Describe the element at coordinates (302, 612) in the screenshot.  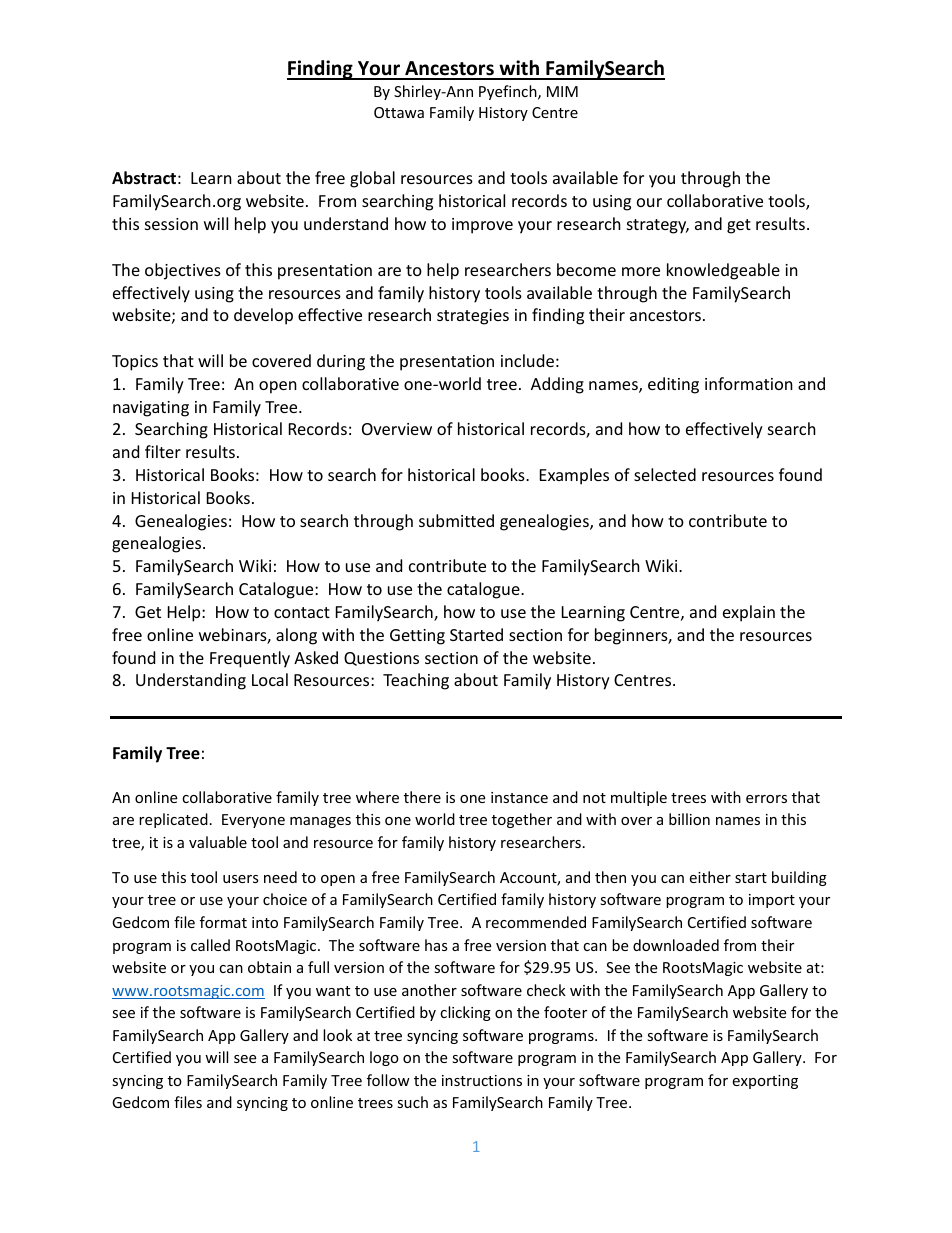
I see `contact` at that location.
